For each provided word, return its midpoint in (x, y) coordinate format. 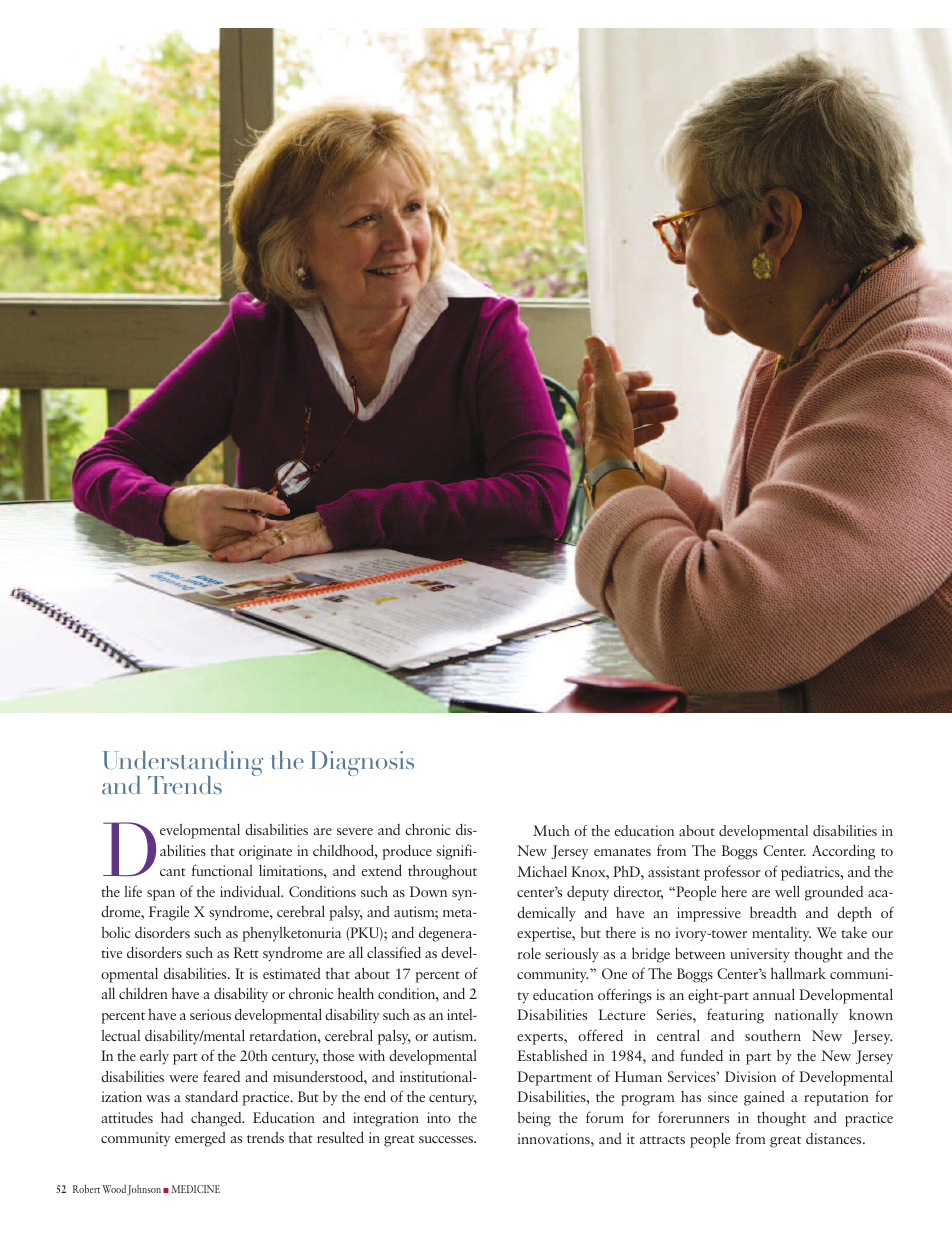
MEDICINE (196, 1189)
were (183, 1078)
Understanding (182, 765)
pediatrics (811, 873)
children (143, 993)
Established (552, 1055)
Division (750, 1076)
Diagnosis (362, 763)
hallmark (798, 973)
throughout (442, 872)
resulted (340, 1137)
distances (835, 1138)
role (529, 953)
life (133, 891)
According (843, 852)
